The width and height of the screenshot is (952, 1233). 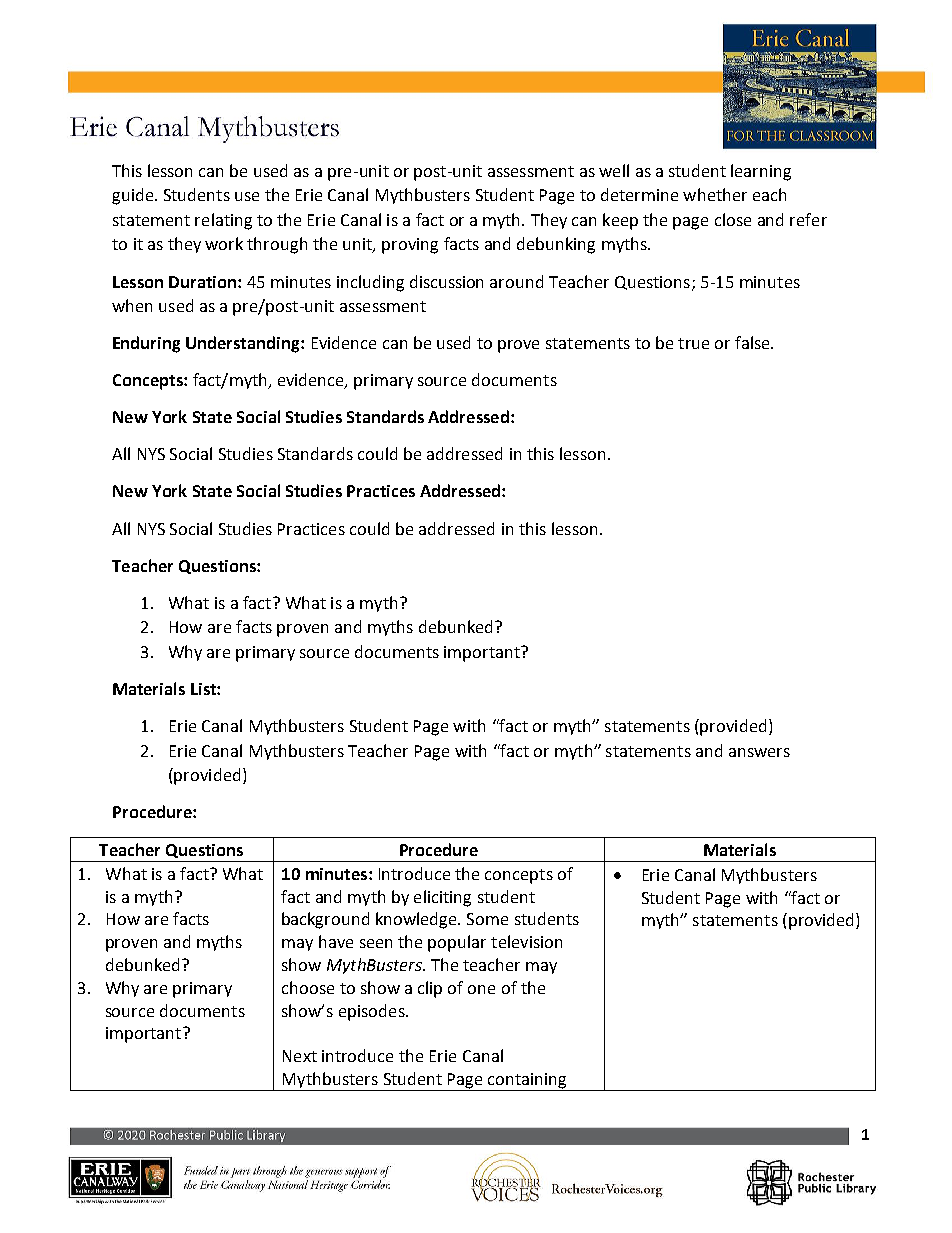 What do you see at coordinates (410, 246) in the screenshot?
I see `proving` at bounding box center [410, 246].
